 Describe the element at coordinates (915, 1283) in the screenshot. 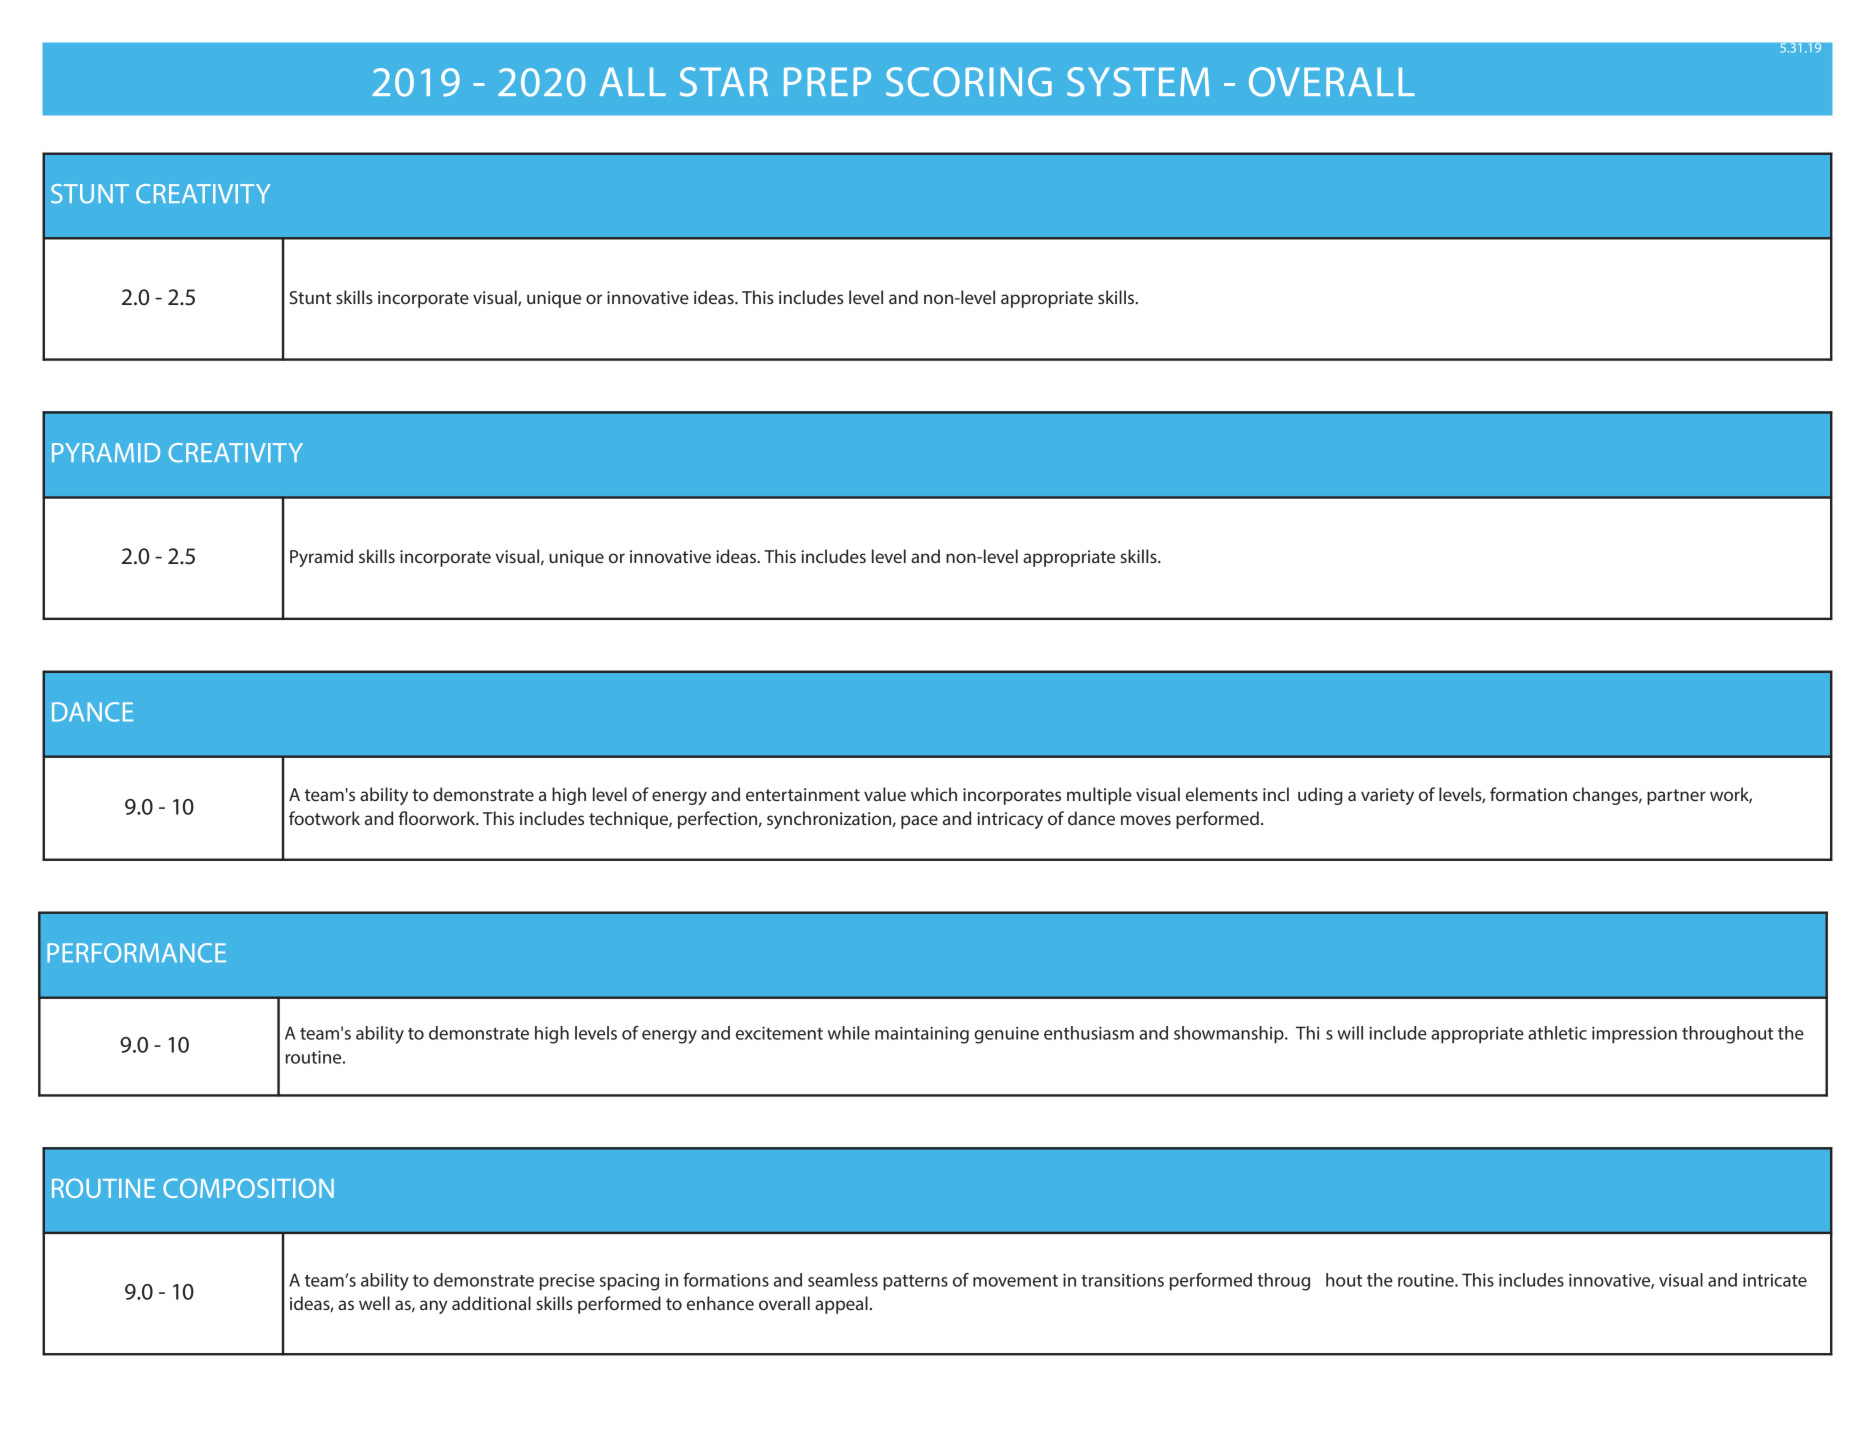

I see `patterns` at that location.
